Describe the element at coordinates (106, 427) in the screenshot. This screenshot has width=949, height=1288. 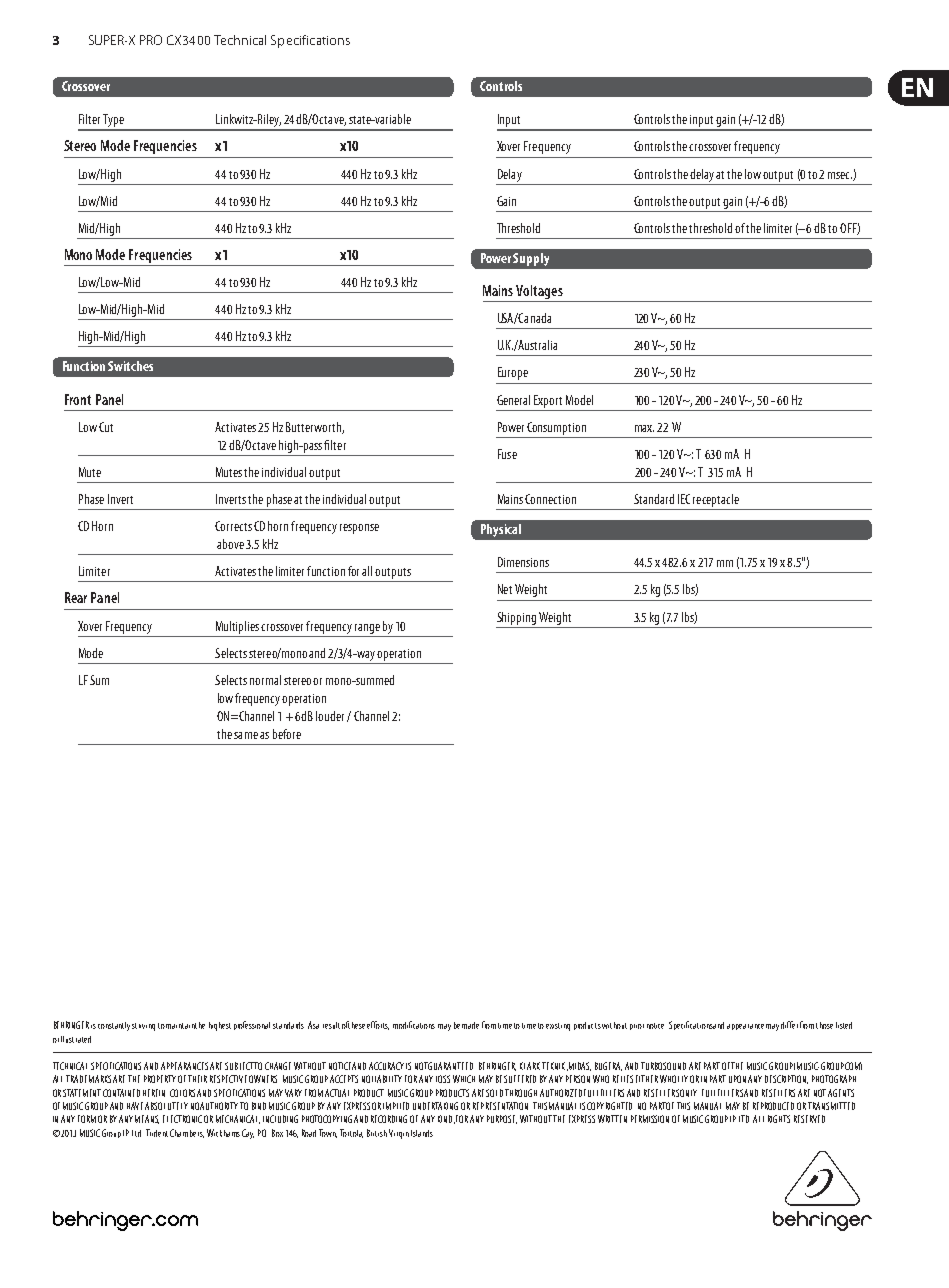
I see `Cut` at that location.
